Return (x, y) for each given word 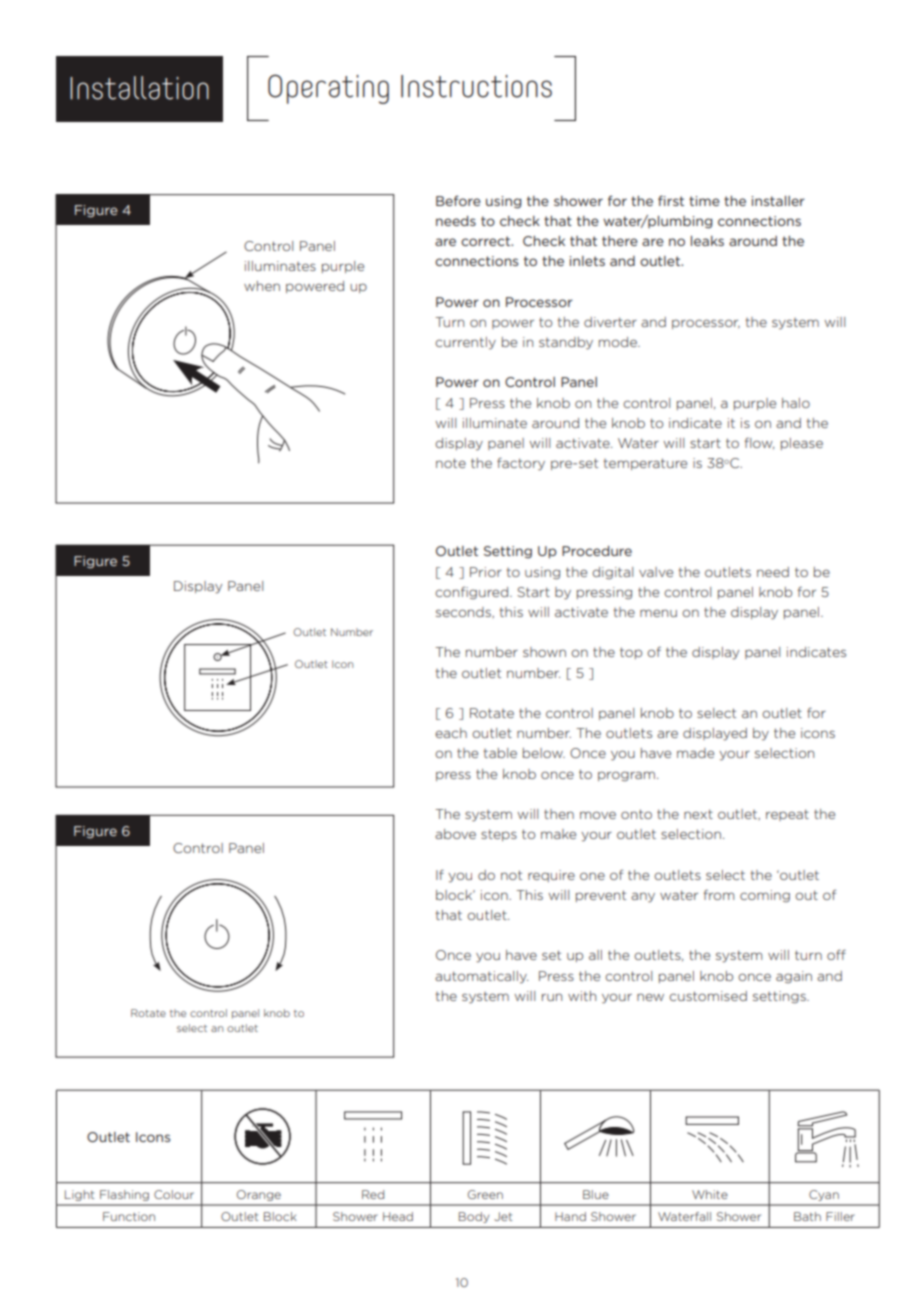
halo (796, 403)
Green (485, 1194)
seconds (464, 612)
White (710, 1194)
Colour (174, 1194)
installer (778, 201)
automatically (481, 977)
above (455, 834)
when (262, 286)
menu (658, 613)
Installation (139, 88)
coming (765, 896)
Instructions (476, 86)
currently (465, 343)
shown (544, 652)
